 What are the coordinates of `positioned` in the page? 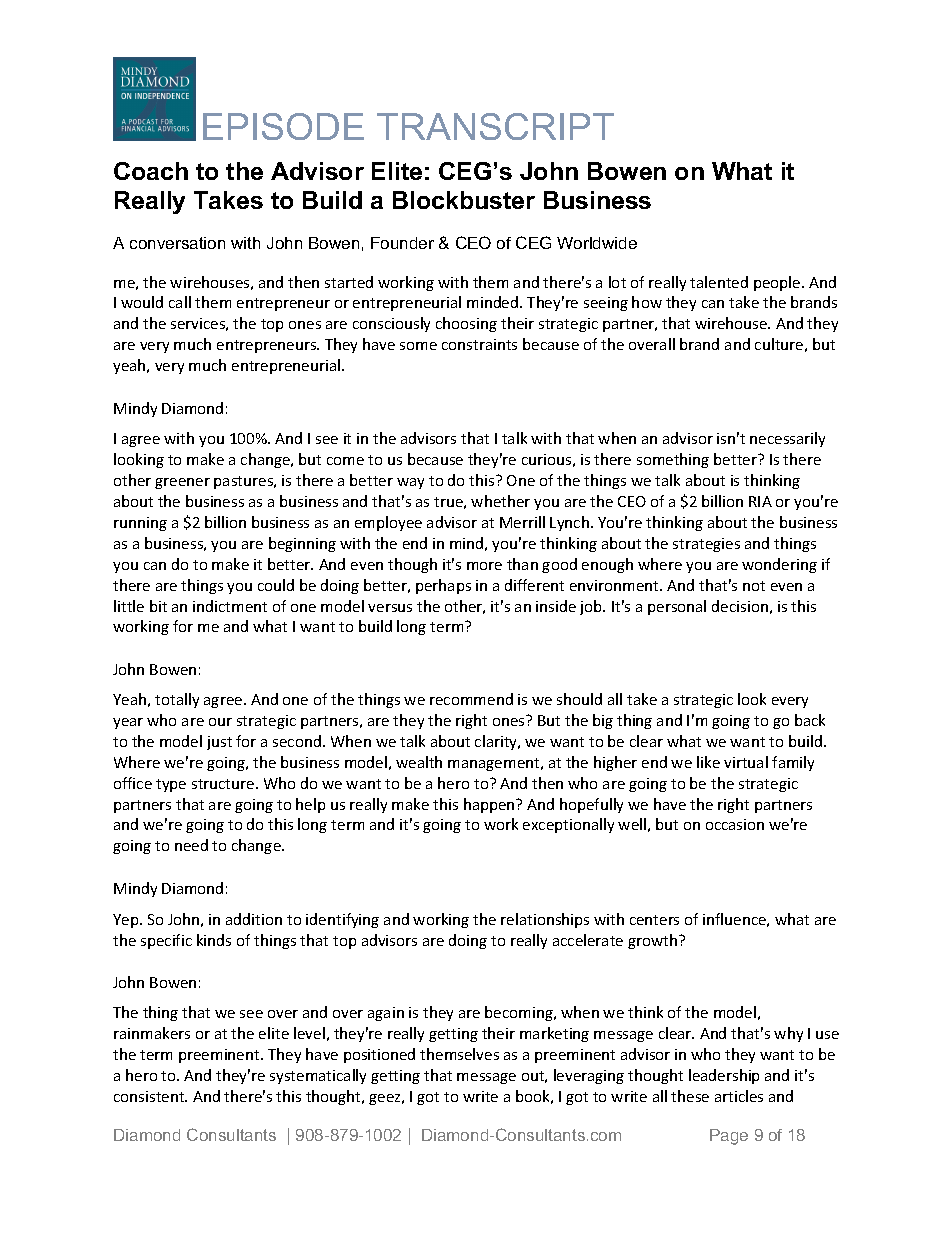 It's located at (379, 1055).
